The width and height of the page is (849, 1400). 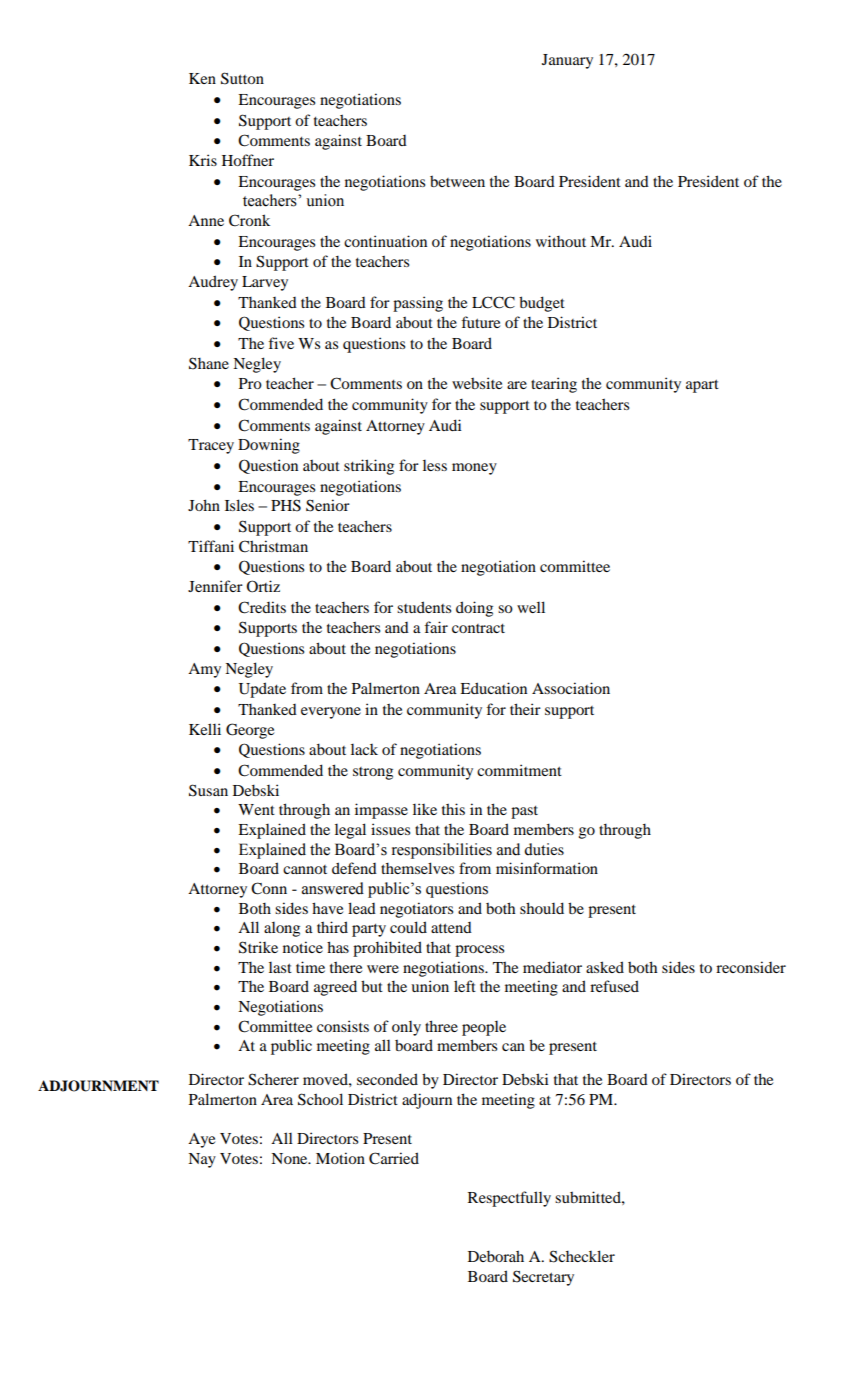 What do you see at coordinates (457, 181) in the page?
I see `between` at bounding box center [457, 181].
